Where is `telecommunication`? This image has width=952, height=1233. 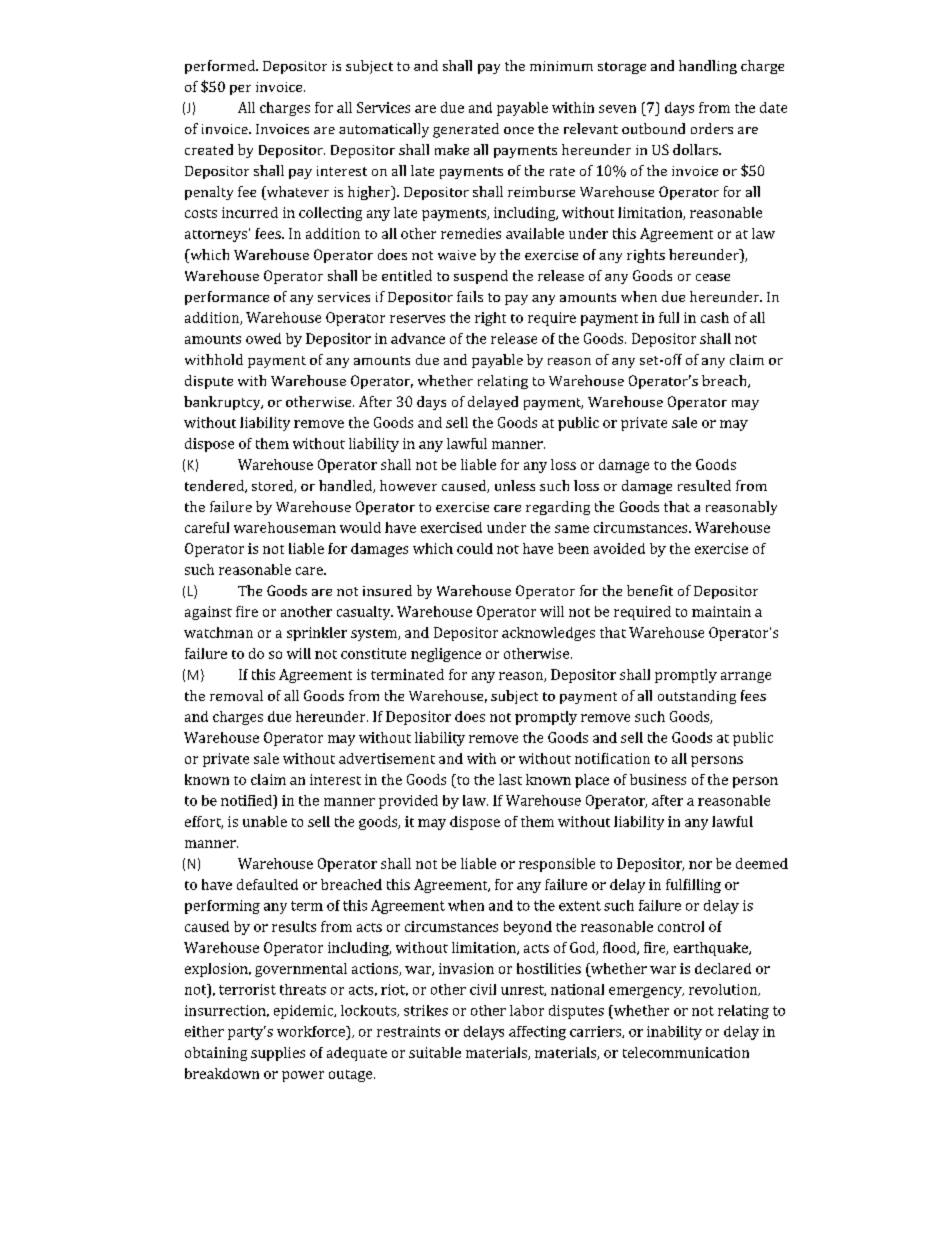 telecommunication is located at coordinates (686, 1052).
